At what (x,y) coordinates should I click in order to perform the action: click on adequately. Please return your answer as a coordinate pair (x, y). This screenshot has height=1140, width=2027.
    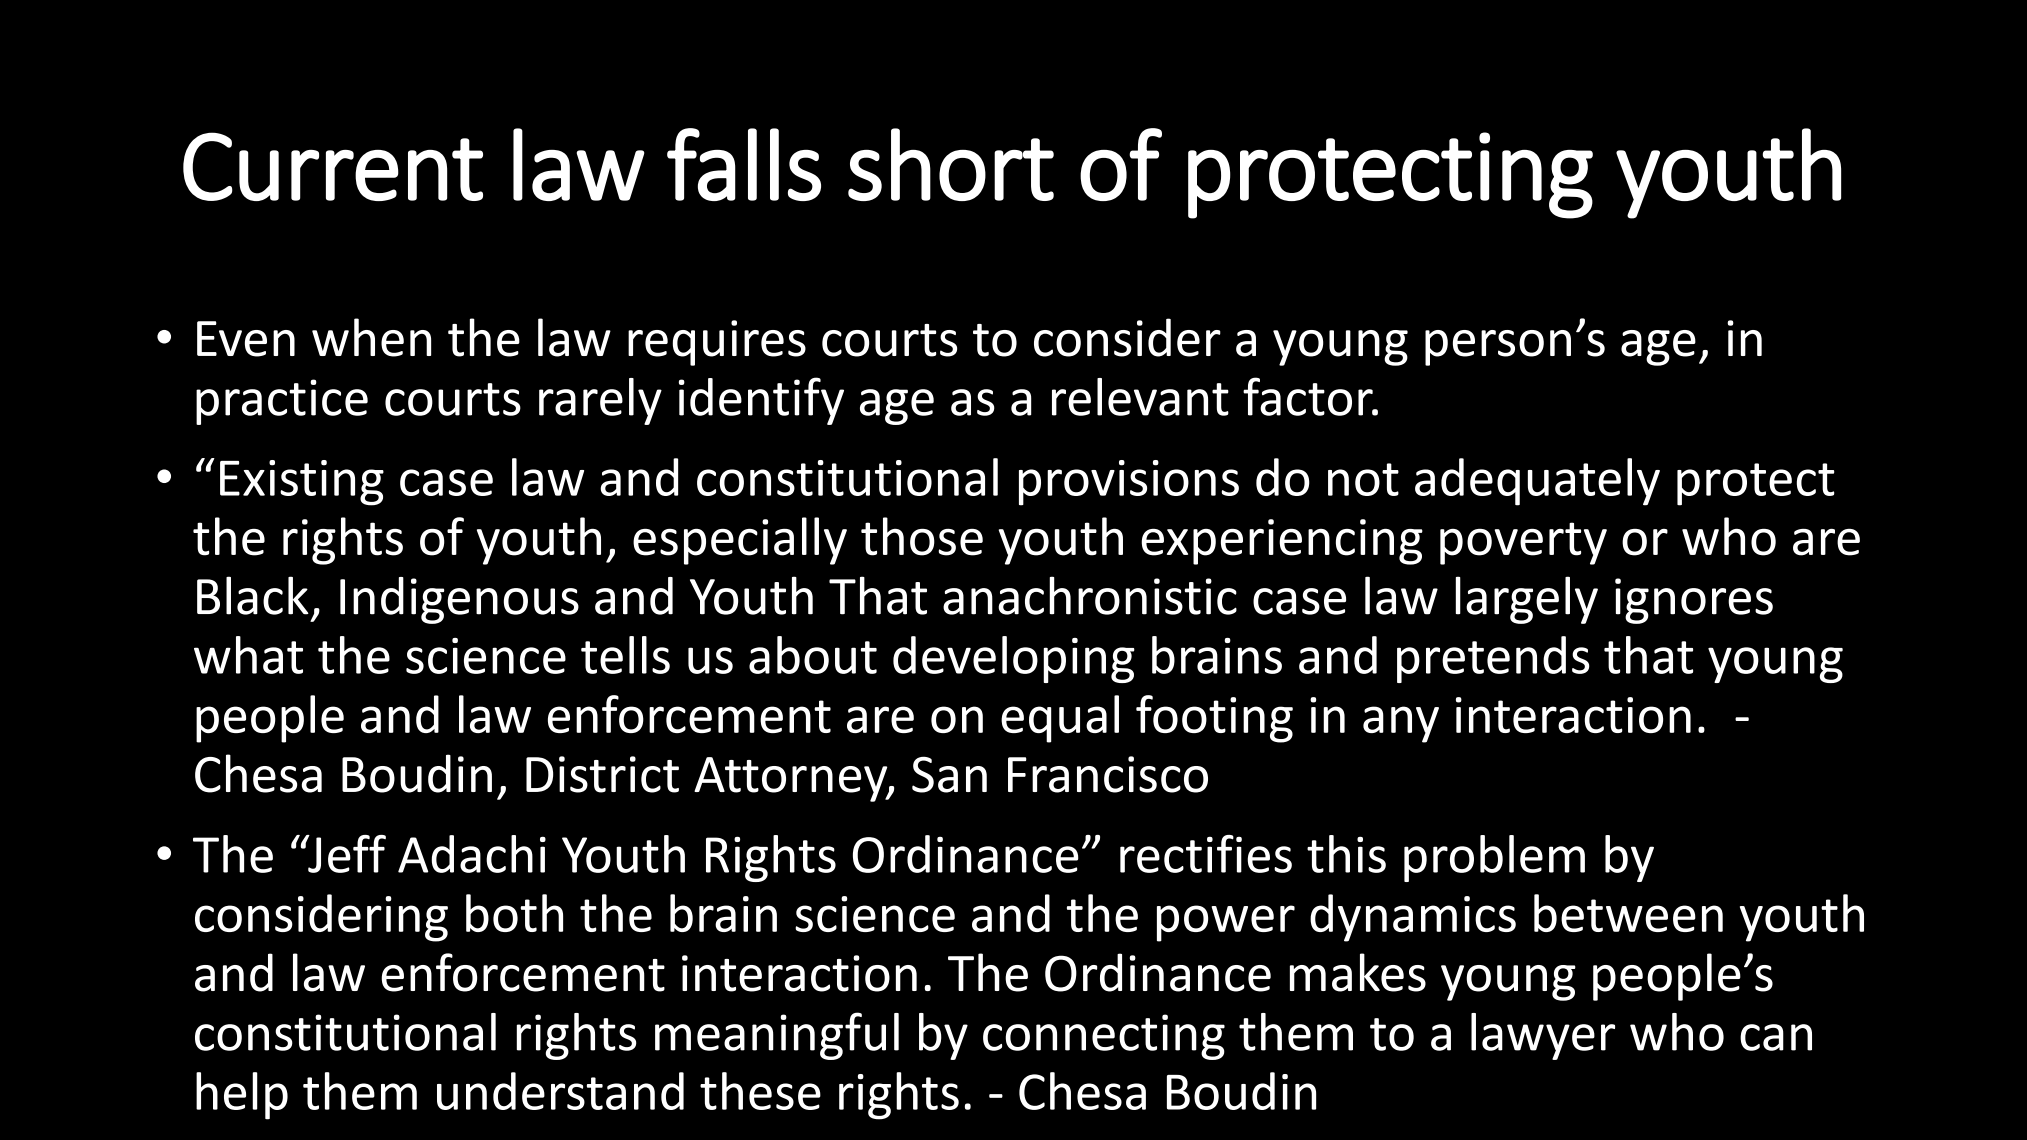
    Looking at the image, I should click on (1537, 482).
